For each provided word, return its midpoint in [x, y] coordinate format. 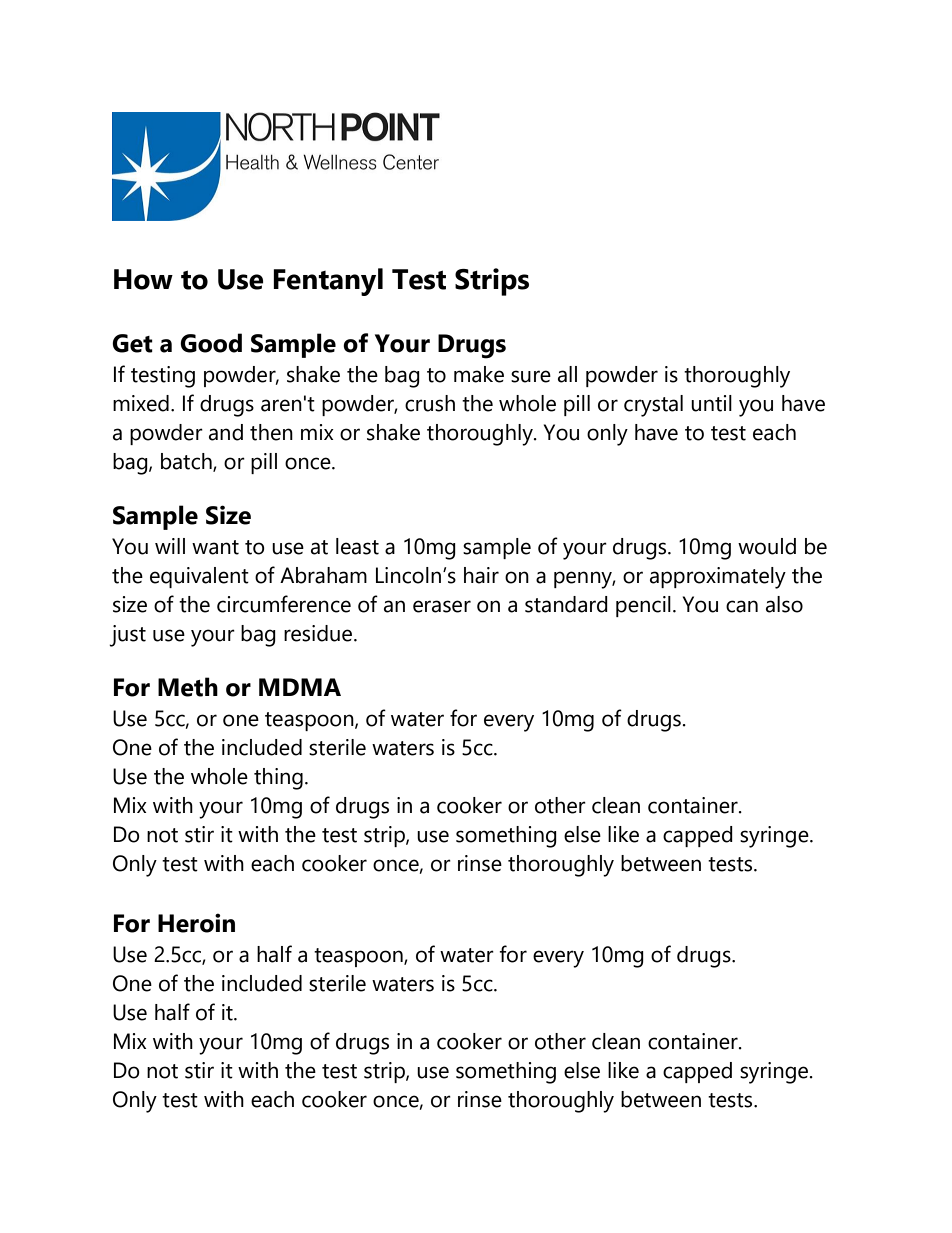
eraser [442, 606]
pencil [643, 606]
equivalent [199, 577]
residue [319, 633]
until [711, 403]
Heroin [196, 923]
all [567, 374]
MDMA [300, 687]
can [742, 606]
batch [187, 462]
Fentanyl [328, 282]
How [143, 279]
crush [430, 403]
